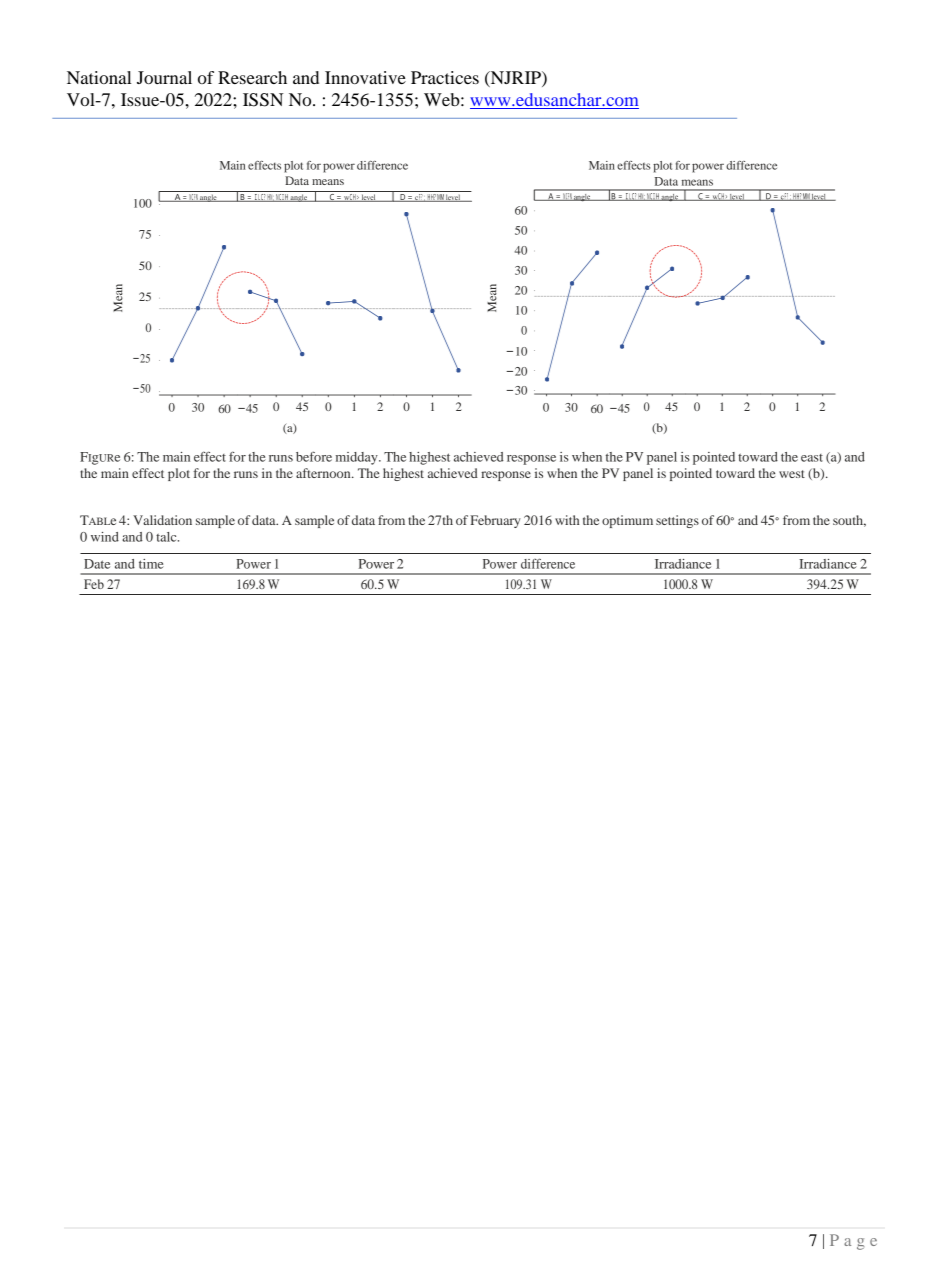  Describe the element at coordinates (812, 458) in the screenshot. I see `east` at that location.
